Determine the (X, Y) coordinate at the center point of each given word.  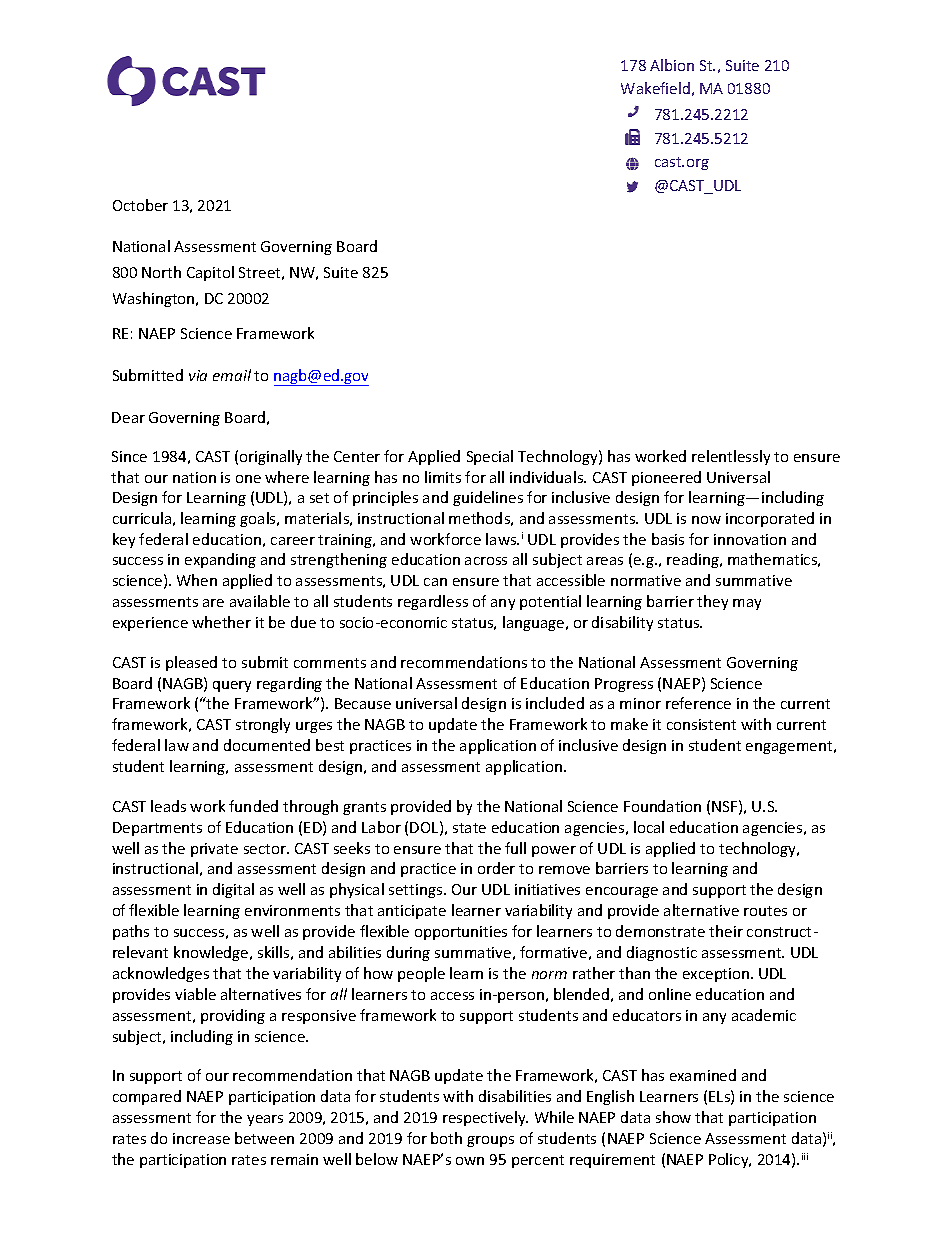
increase (201, 1138)
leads (168, 806)
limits (443, 477)
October (140, 205)
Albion (672, 65)
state (469, 828)
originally (271, 457)
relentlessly (731, 457)
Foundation (662, 806)
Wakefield (655, 88)
